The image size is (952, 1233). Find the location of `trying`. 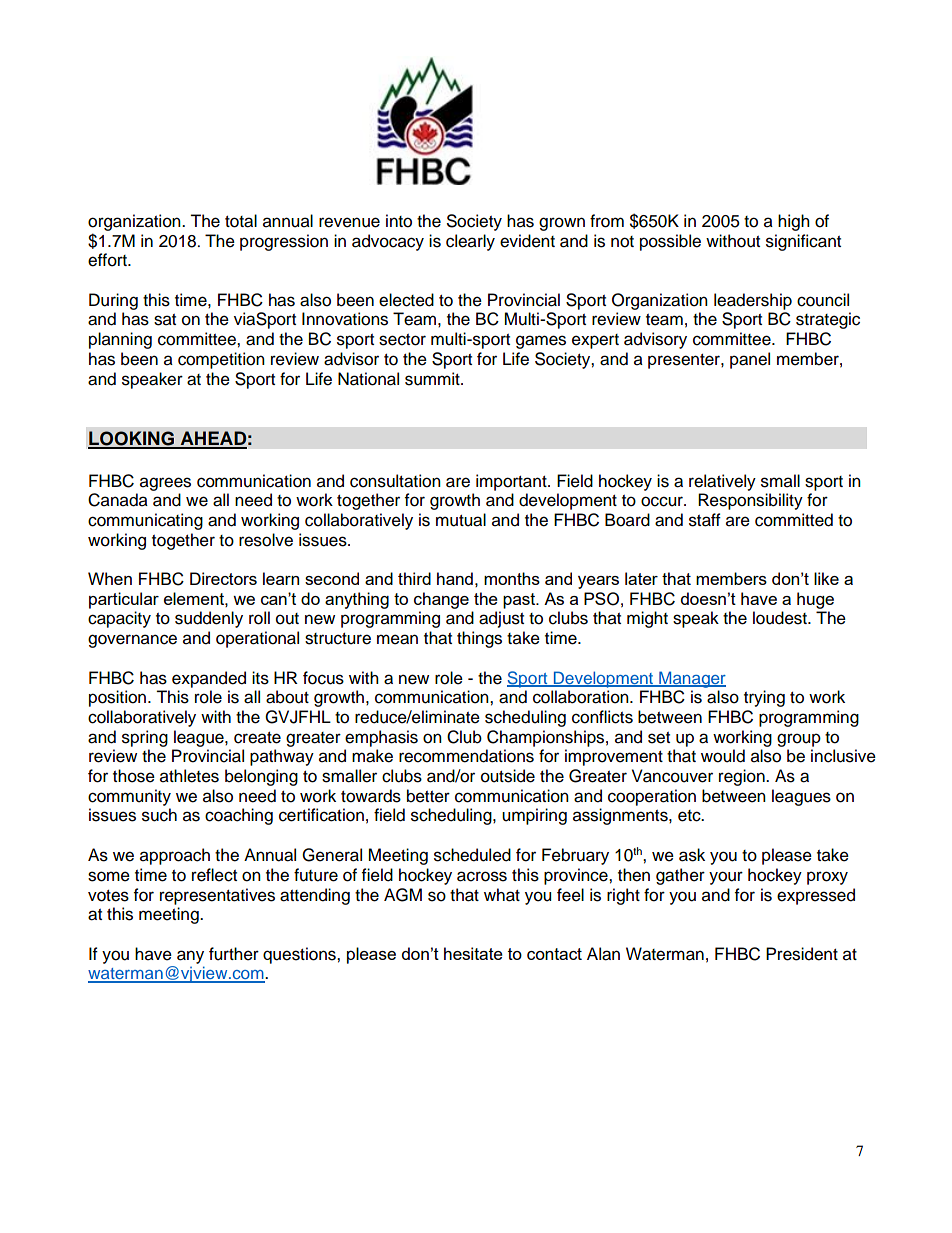

trying is located at coordinates (764, 698).
